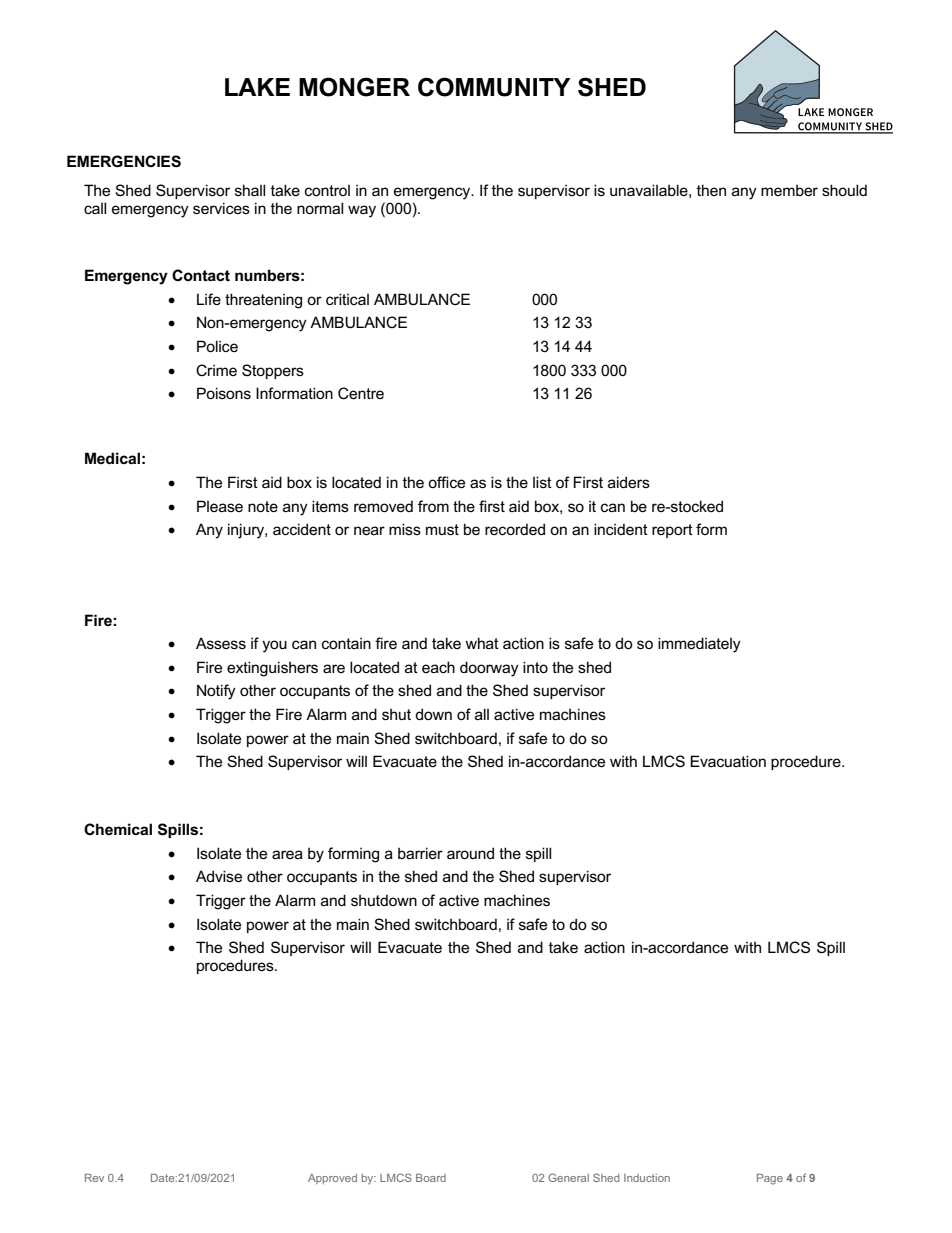 The width and height of the image is (952, 1233). I want to click on COMMUNITY, so click(494, 87).
